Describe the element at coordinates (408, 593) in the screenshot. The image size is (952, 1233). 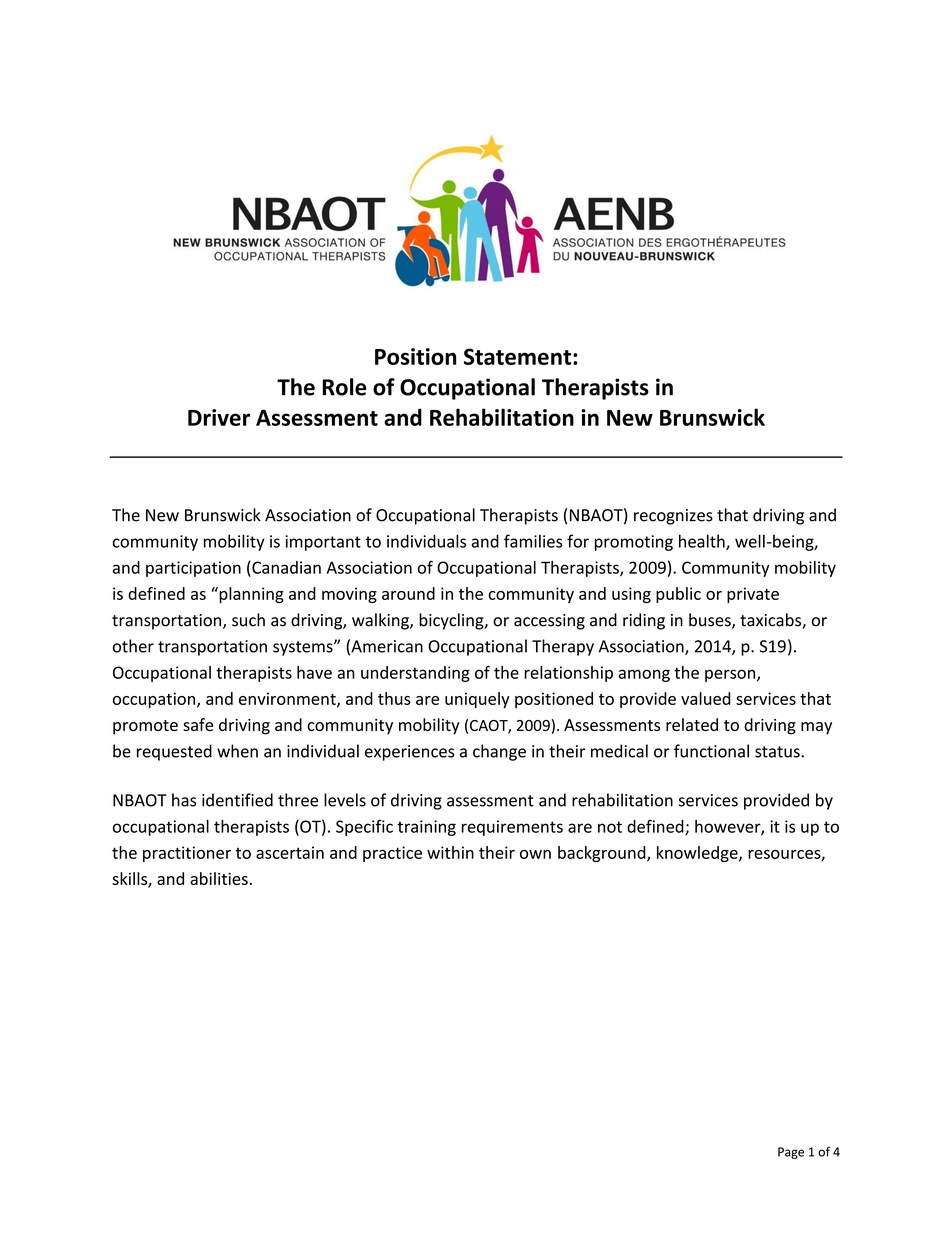
I see `around` at that location.
